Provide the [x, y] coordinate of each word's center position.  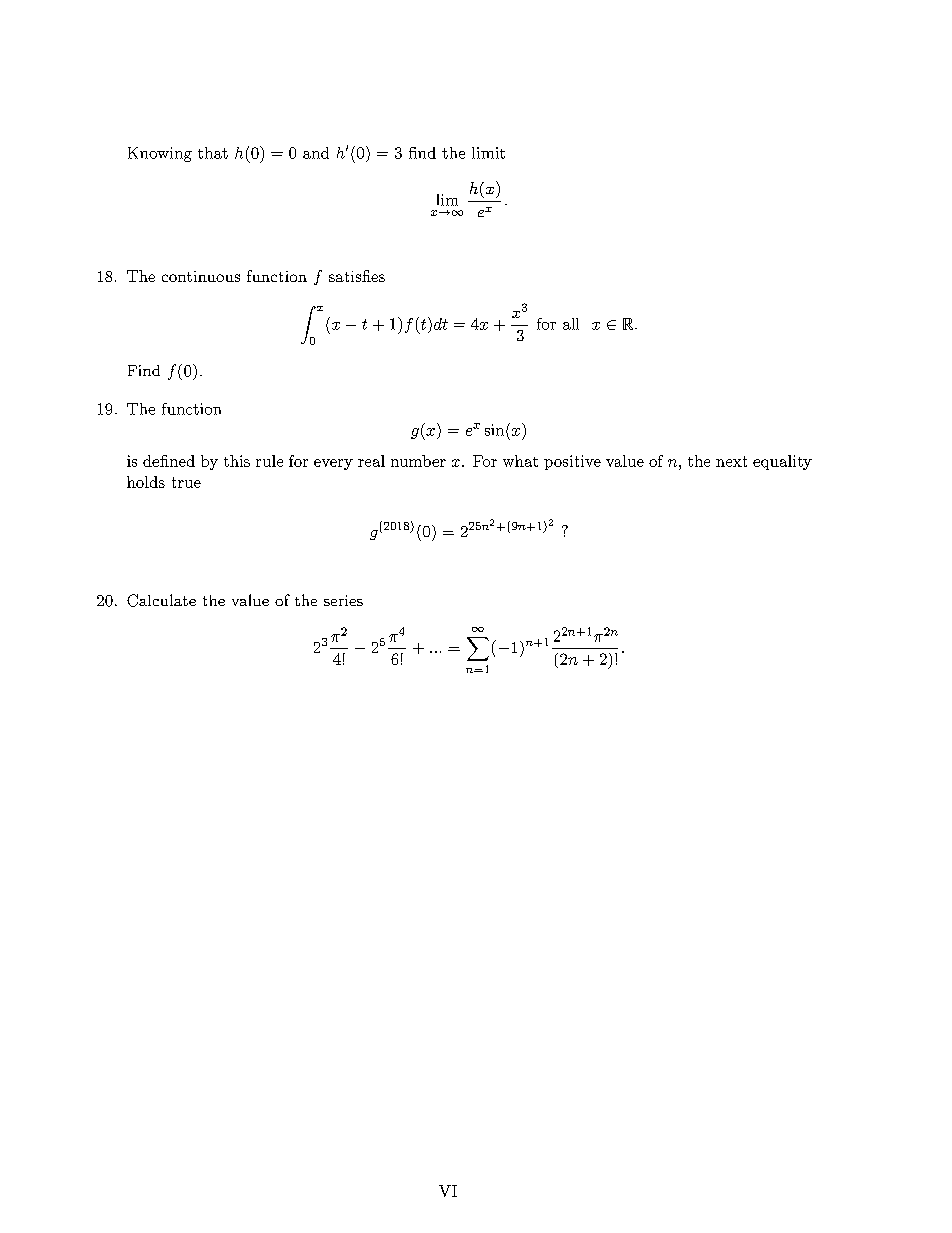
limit [488, 153]
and [316, 153]
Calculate [161, 600]
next [731, 461]
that [213, 153]
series [343, 600]
